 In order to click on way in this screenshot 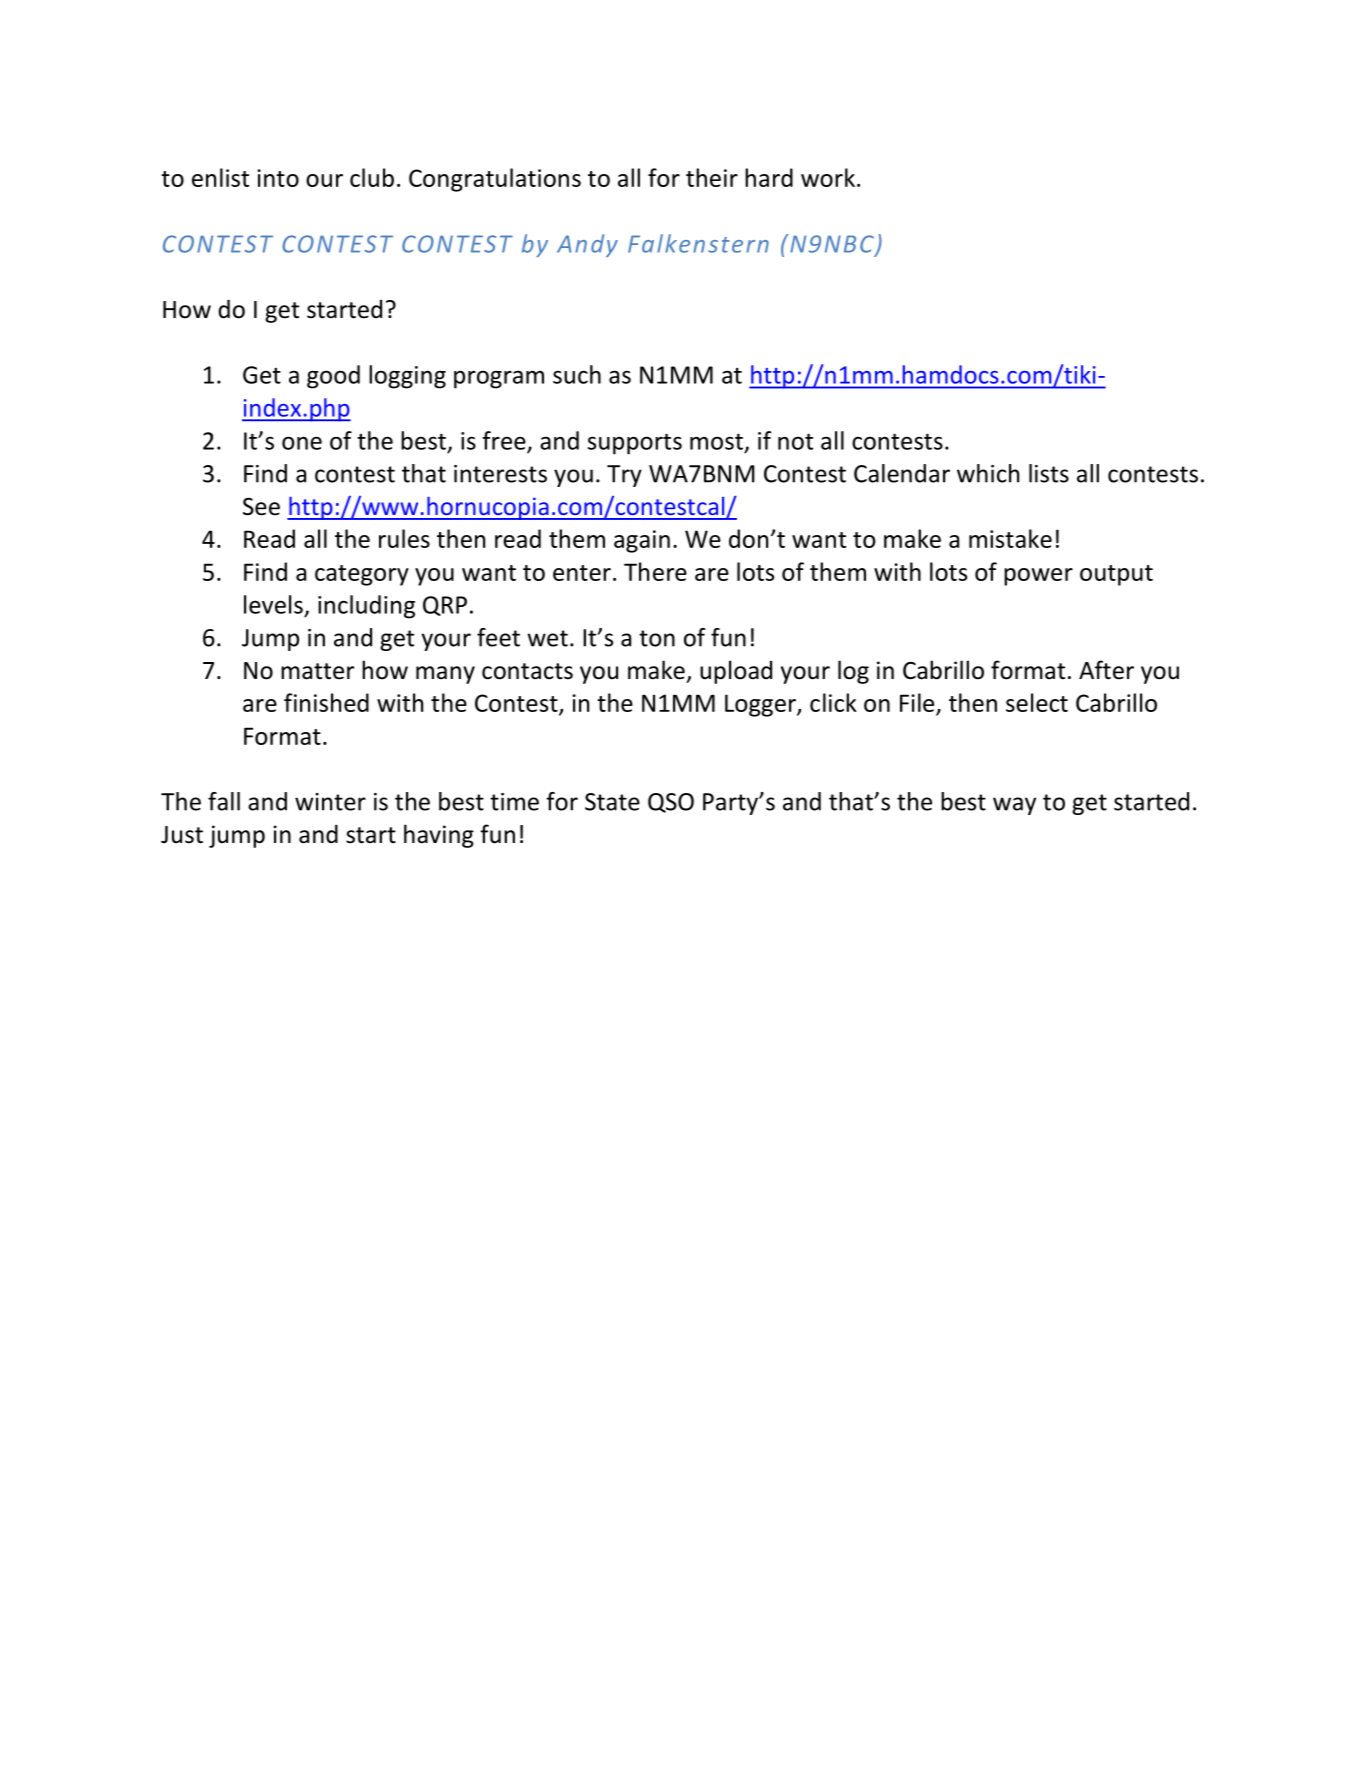, I will do `click(1014, 806)`.
